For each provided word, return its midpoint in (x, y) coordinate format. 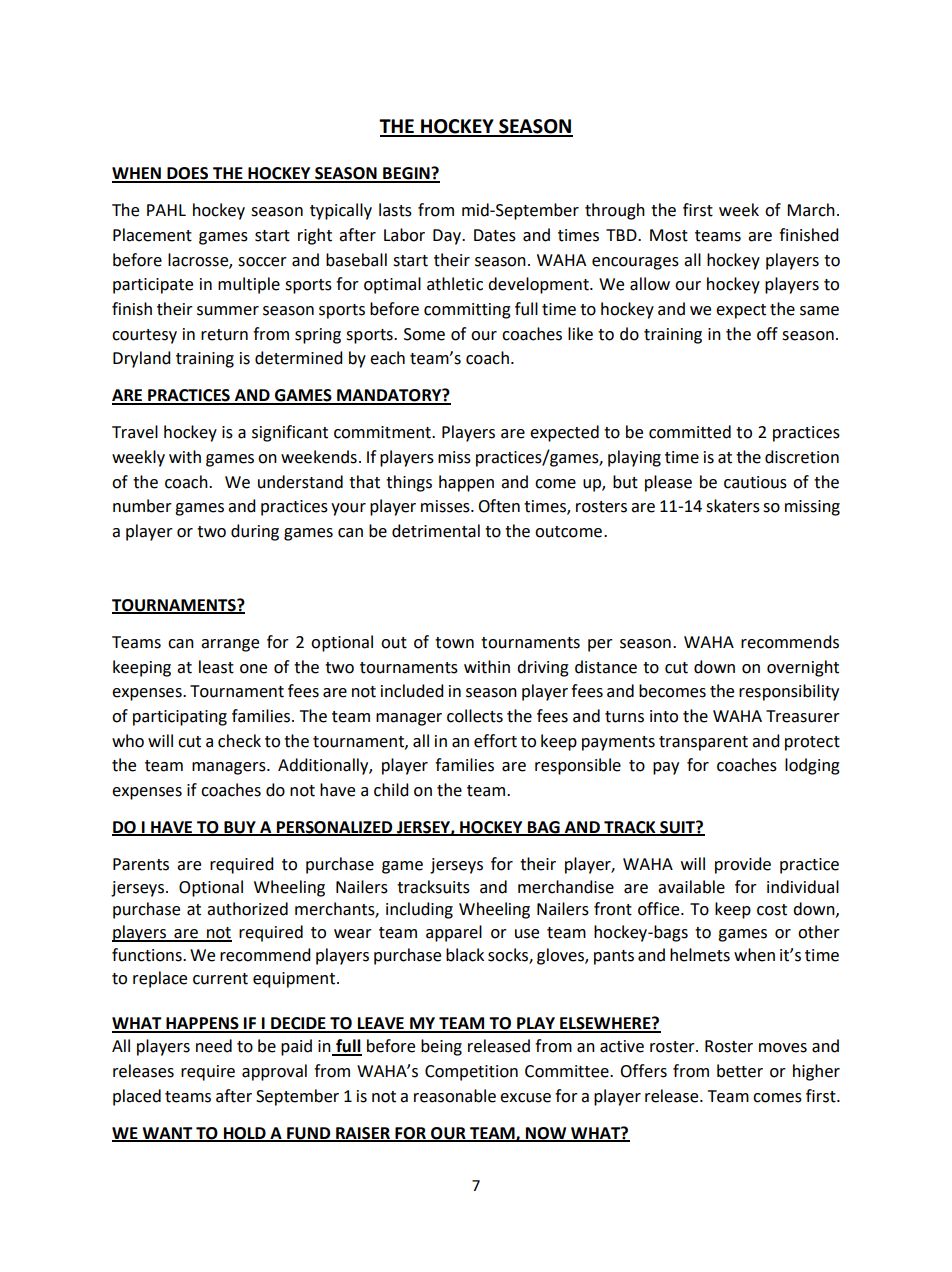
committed (690, 432)
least (216, 667)
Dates (495, 235)
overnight (803, 668)
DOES (188, 174)
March (811, 210)
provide (743, 865)
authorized (247, 909)
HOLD (245, 1134)
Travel (135, 432)
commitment (383, 432)
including (419, 910)
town (454, 643)
